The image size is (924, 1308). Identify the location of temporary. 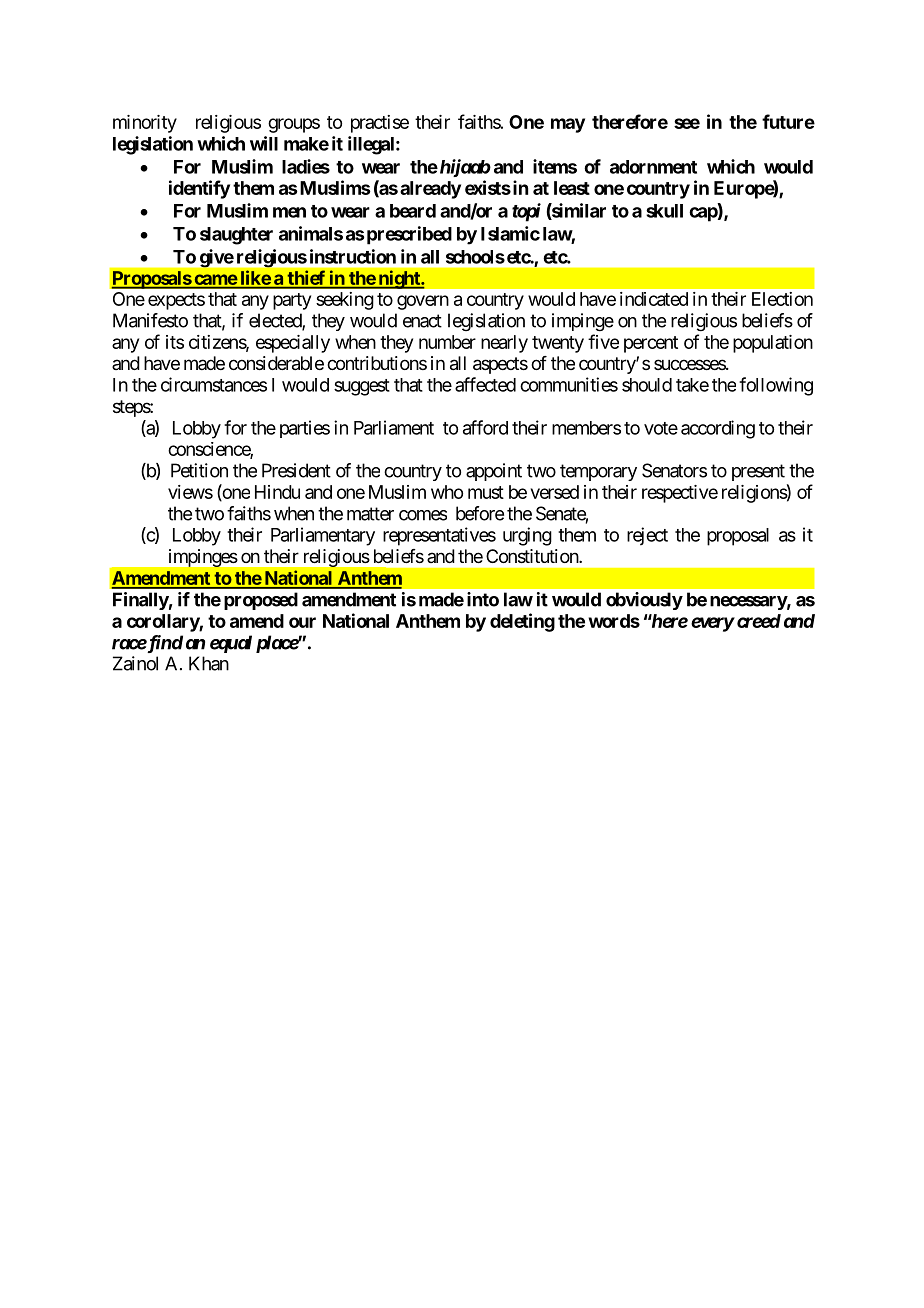
(598, 472).
